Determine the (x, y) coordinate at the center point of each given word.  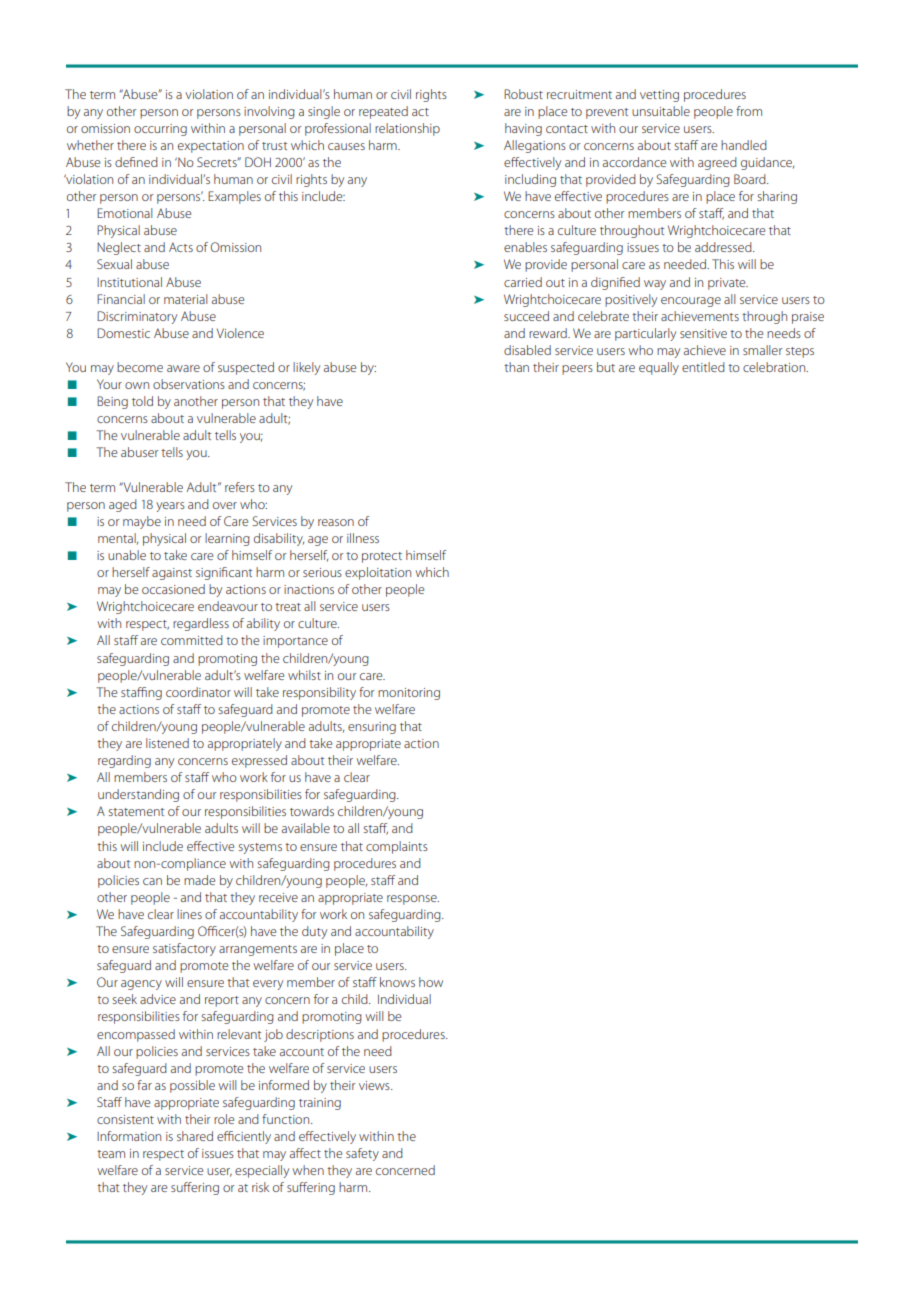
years (170, 507)
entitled (703, 367)
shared (195, 1136)
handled (744, 145)
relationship (407, 129)
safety (362, 1154)
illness (363, 538)
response (413, 900)
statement (136, 812)
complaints (397, 847)
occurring (160, 130)
